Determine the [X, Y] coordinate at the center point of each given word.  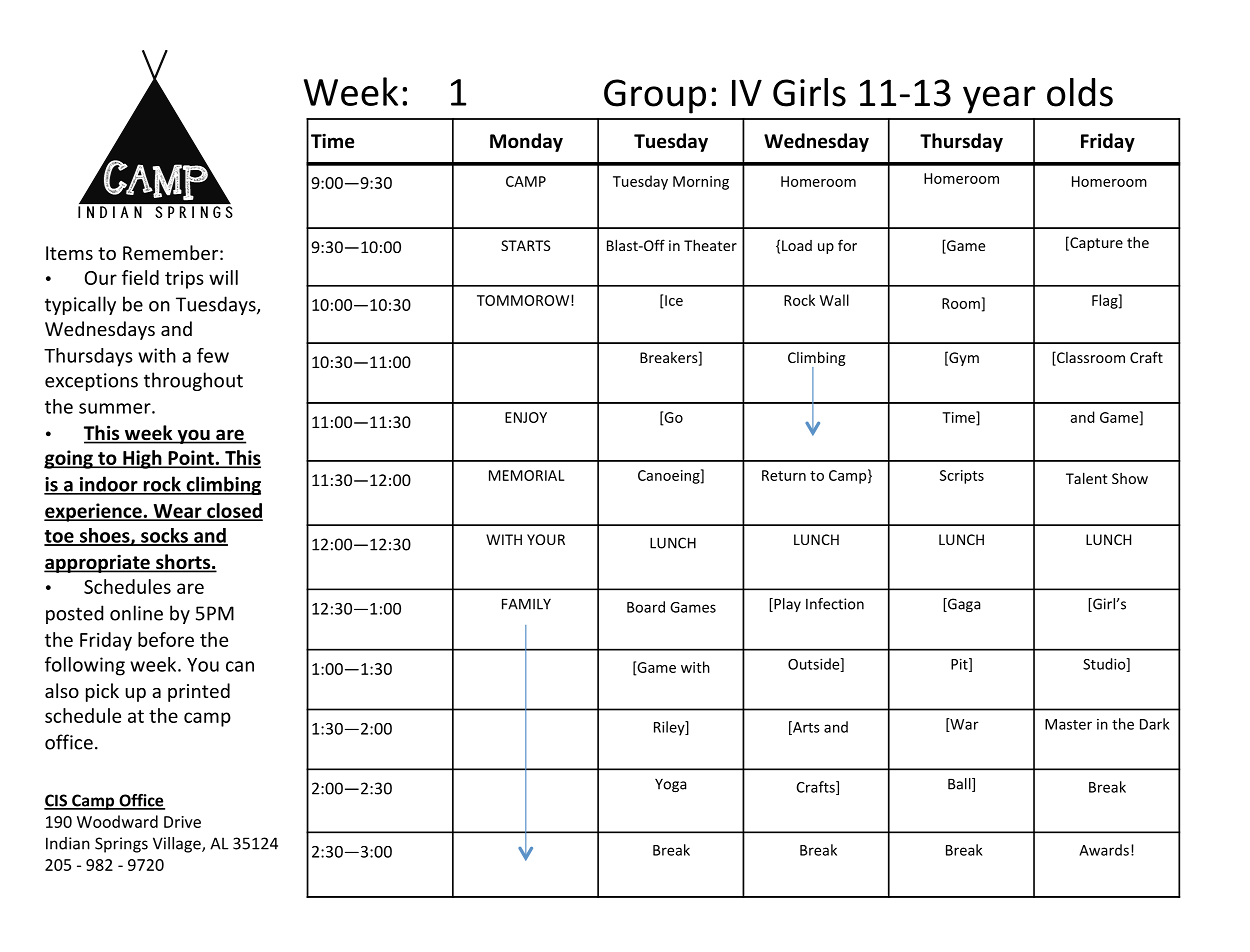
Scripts [962, 477]
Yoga [671, 785]
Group [655, 96]
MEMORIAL [527, 475]
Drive [182, 822]
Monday [526, 142]
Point [191, 459]
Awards [1104, 850]
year [999, 100]
